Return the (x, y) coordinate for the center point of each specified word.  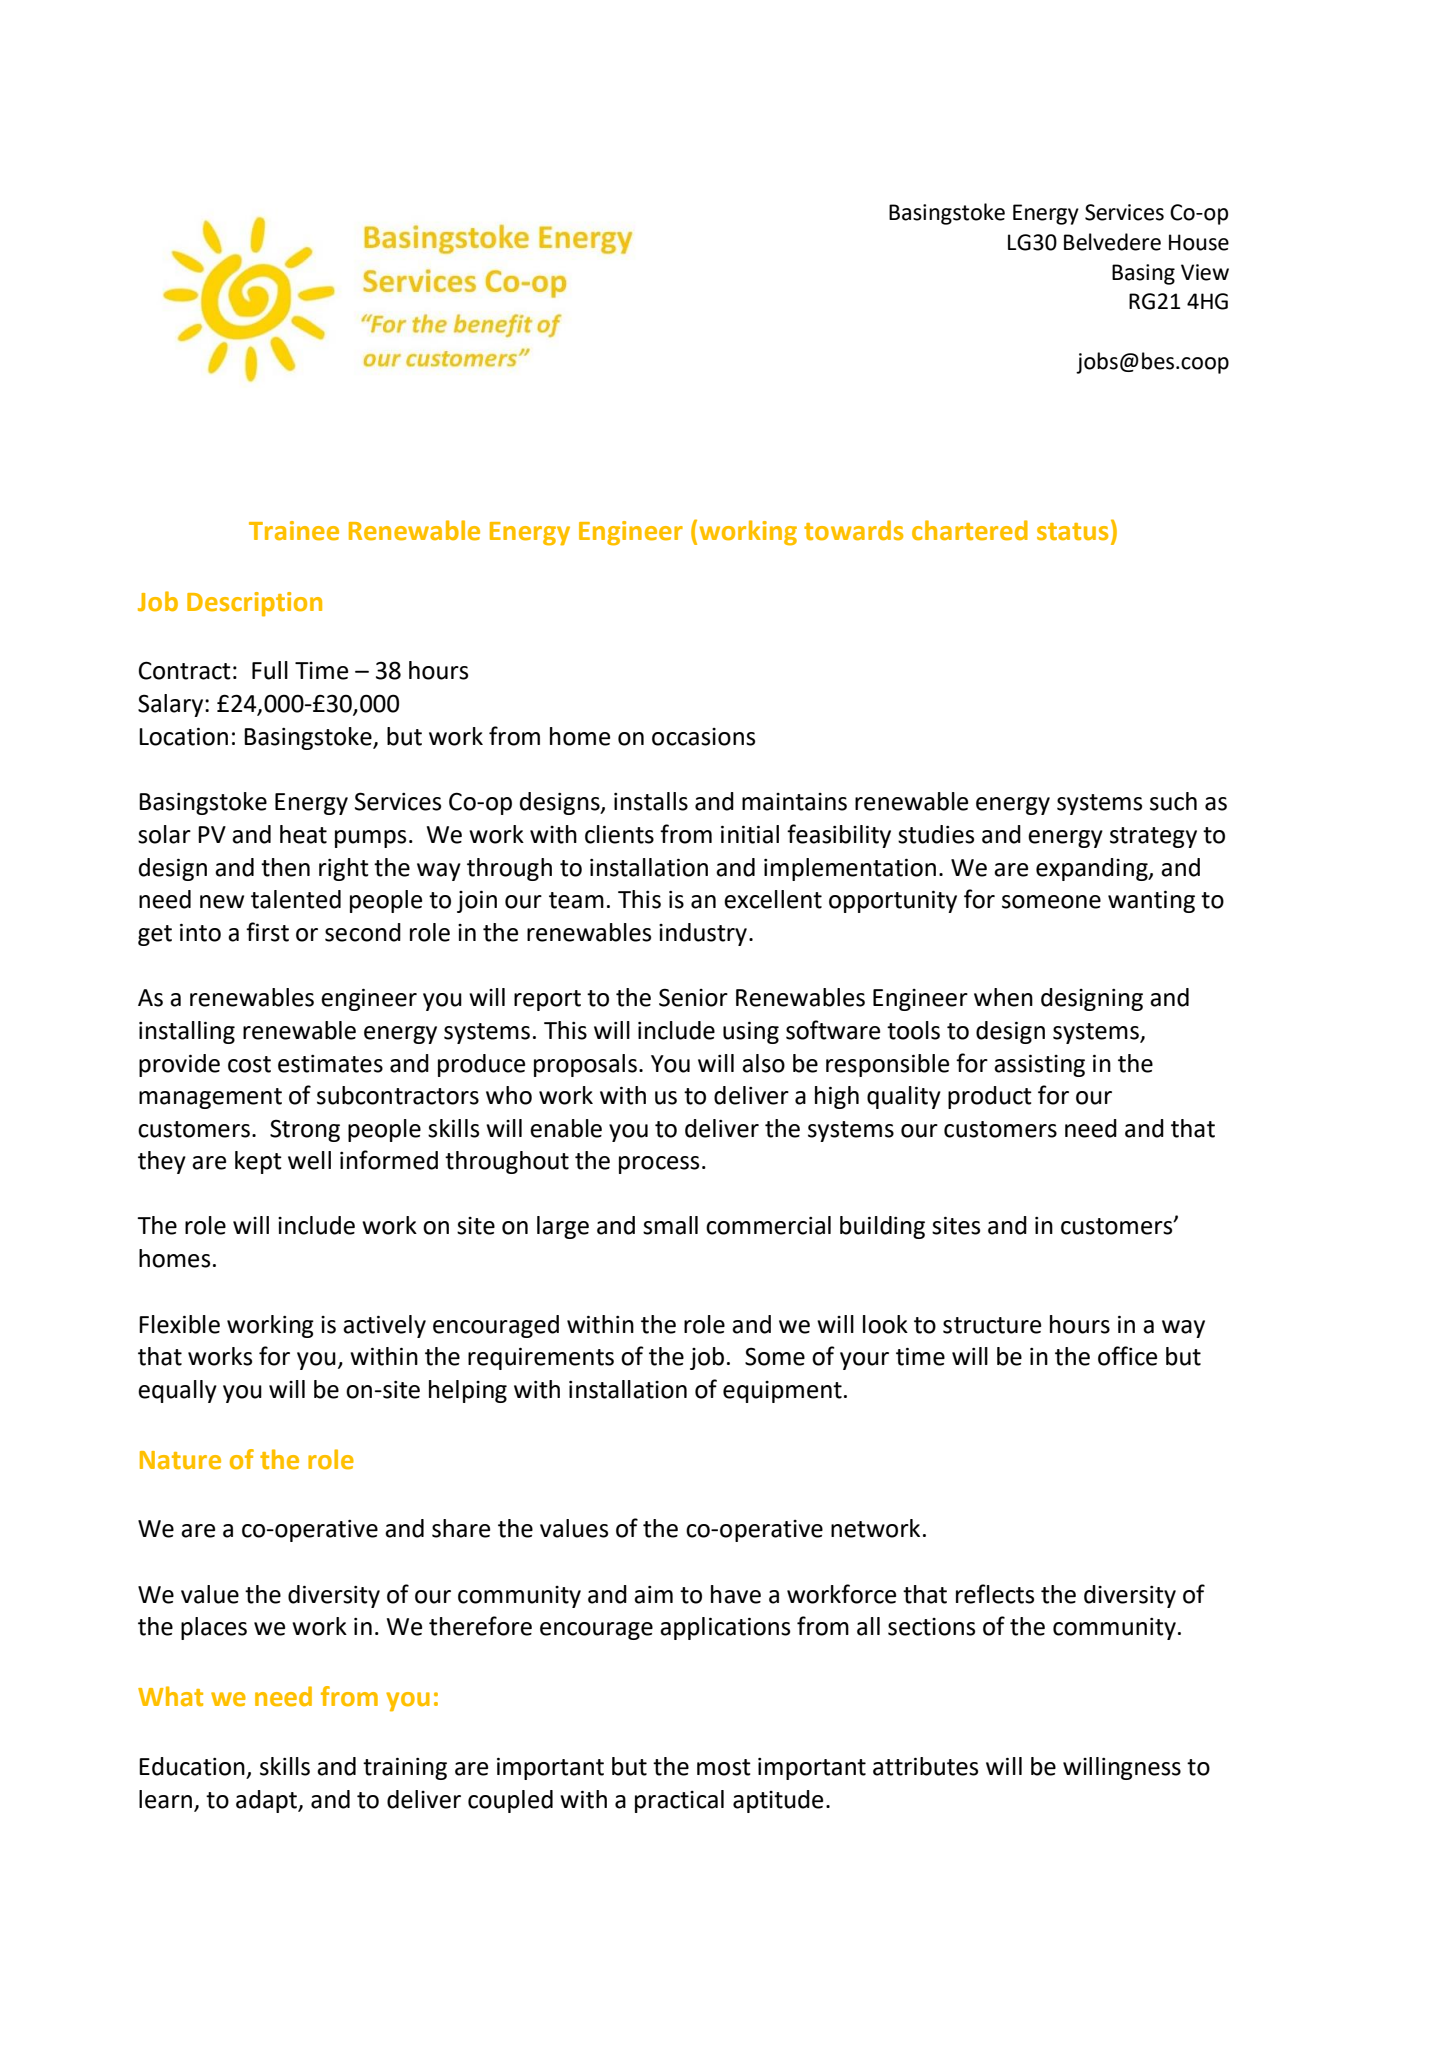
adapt (268, 1801)
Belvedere (1112, 242)
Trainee (294, 531)
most (724, 1767)
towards (853, 530)
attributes (925, 1766)
